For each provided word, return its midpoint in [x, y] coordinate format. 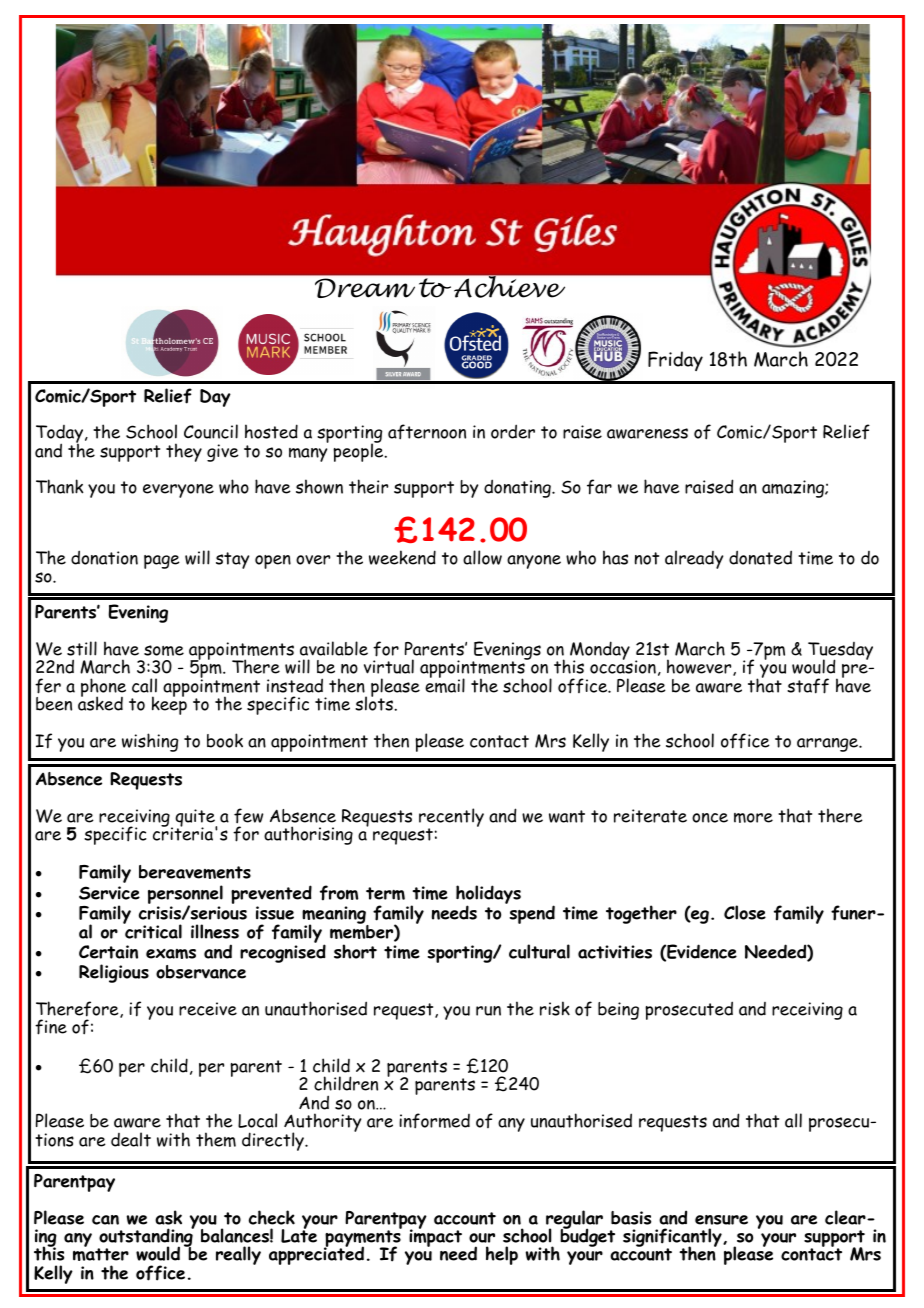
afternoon [427, 432]
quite [196, 819]
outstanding [146, 1238]
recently [451, 818]
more [753, 818]
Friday [675, 361]
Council [211, 431]
